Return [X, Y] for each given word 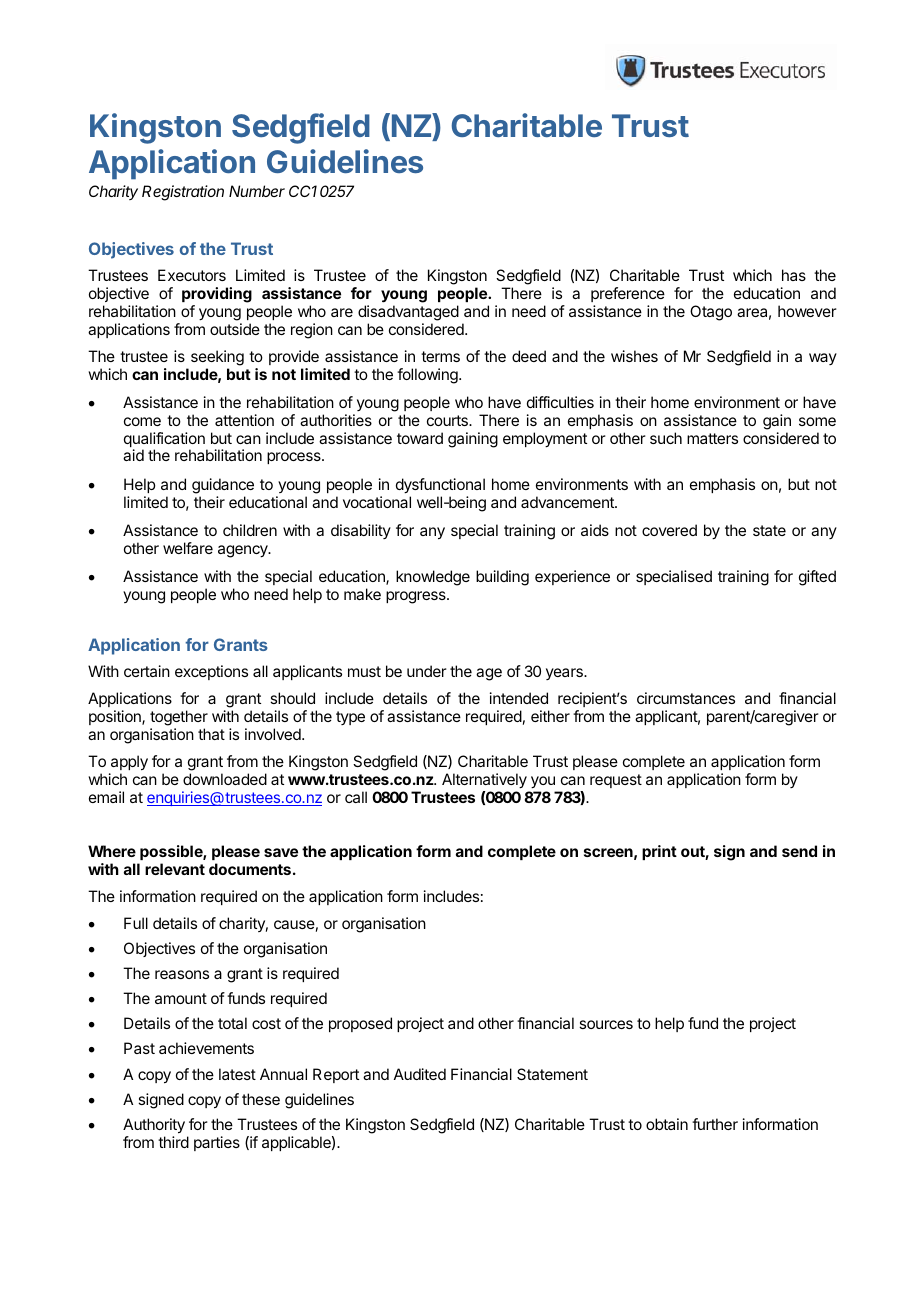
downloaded [225, 779]
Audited [420, 1074]
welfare [188, 548]
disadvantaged [408, 313]
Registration [183, 193]
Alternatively [484, 781]
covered [669, 530]
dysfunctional [440, 486]
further [715, 1124]
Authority [154, 1126]
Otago [711, 313]
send [799, 851]
